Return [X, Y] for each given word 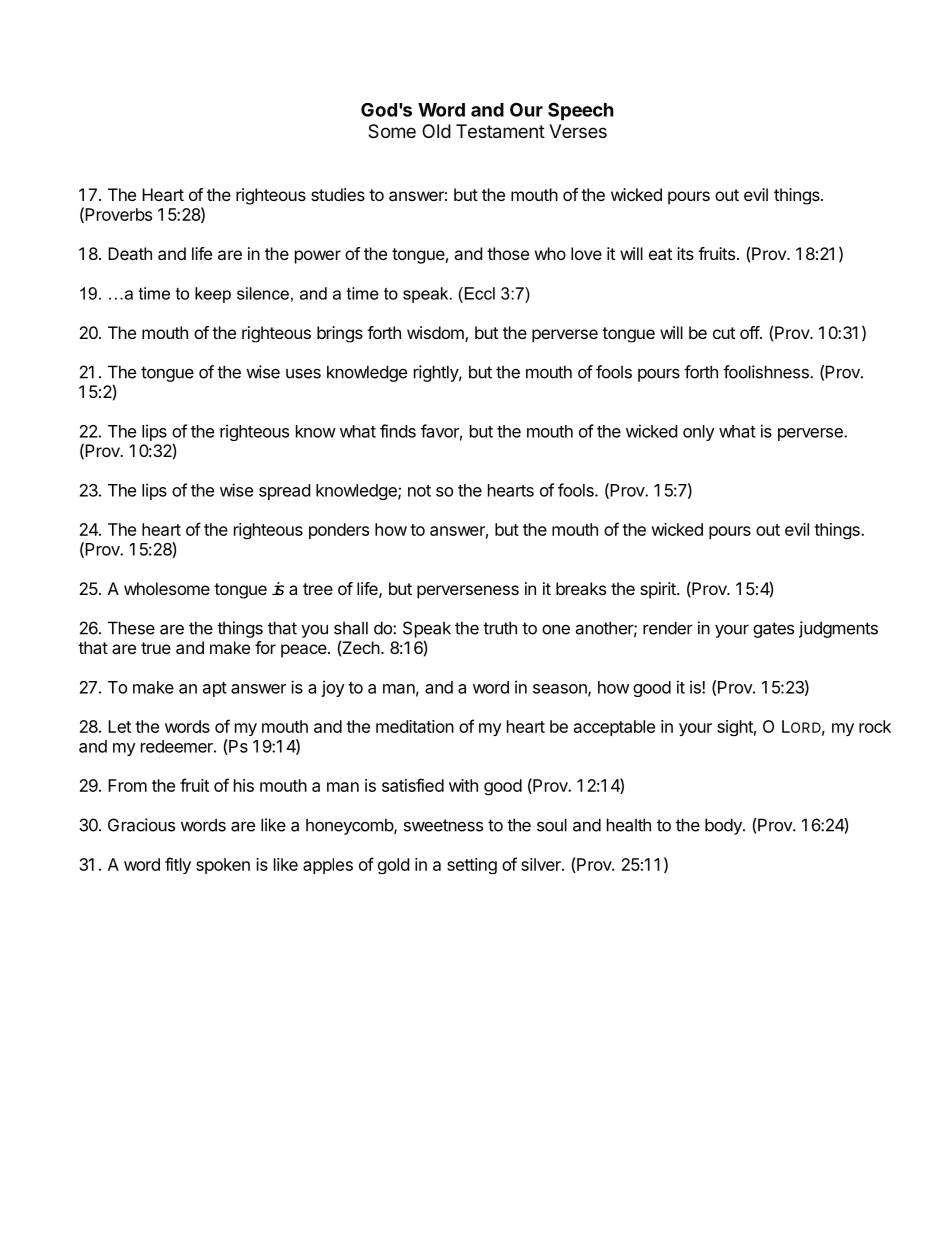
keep [213, 295]
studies [338, 194]
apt [215, 689]
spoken [223, 866]
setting [472, 866]
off [750, 332]
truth [500, 628]
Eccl [478, 293]
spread [284, 492]
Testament [500, 131]
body [724, 826]
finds [398, 431]
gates [773, 630]
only [699, 433]
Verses [578, 131]
